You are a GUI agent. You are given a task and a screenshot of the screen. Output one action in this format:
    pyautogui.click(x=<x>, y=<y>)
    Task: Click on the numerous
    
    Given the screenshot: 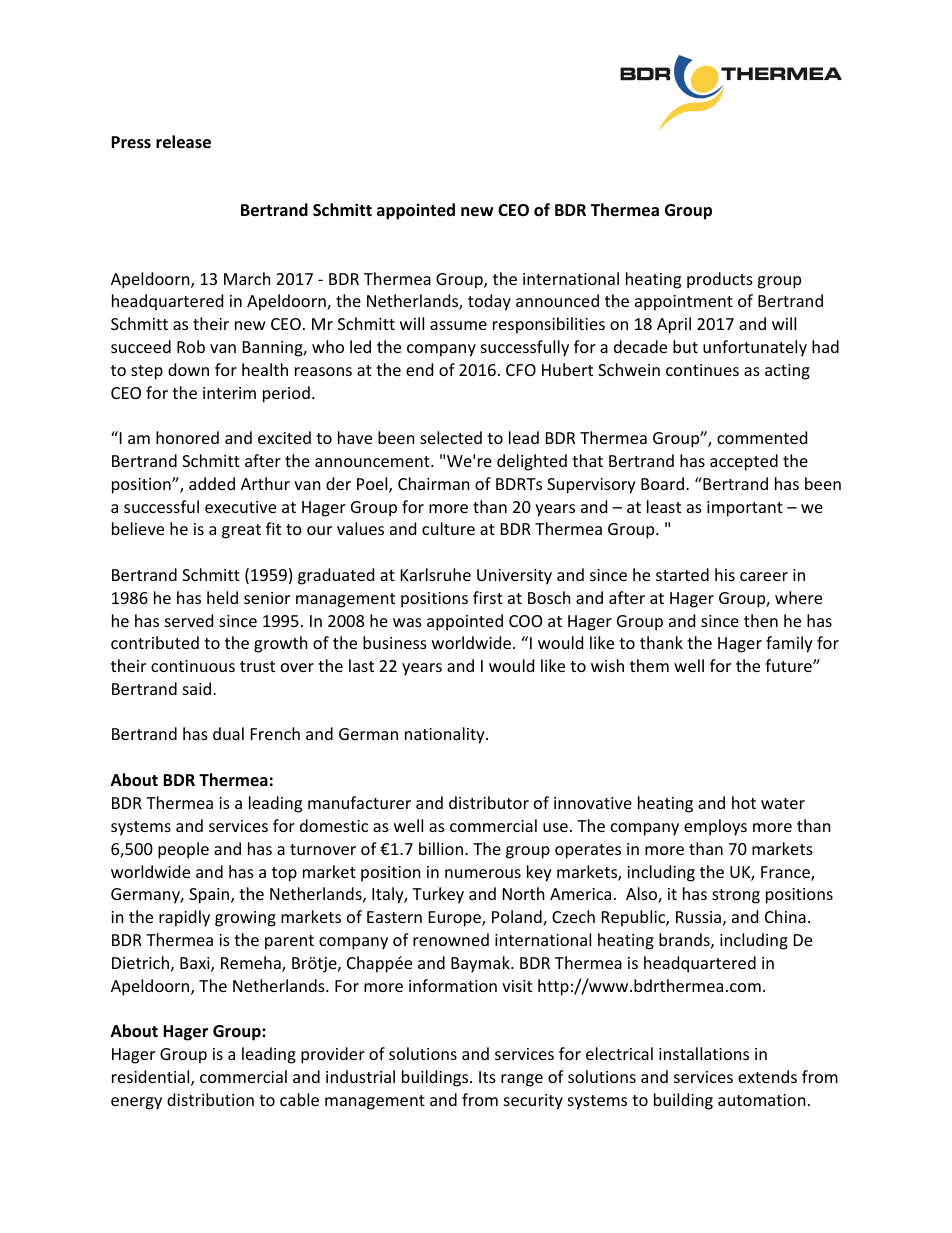 What is the action you would take?
    pyautogui.click(x=483, y=873)
